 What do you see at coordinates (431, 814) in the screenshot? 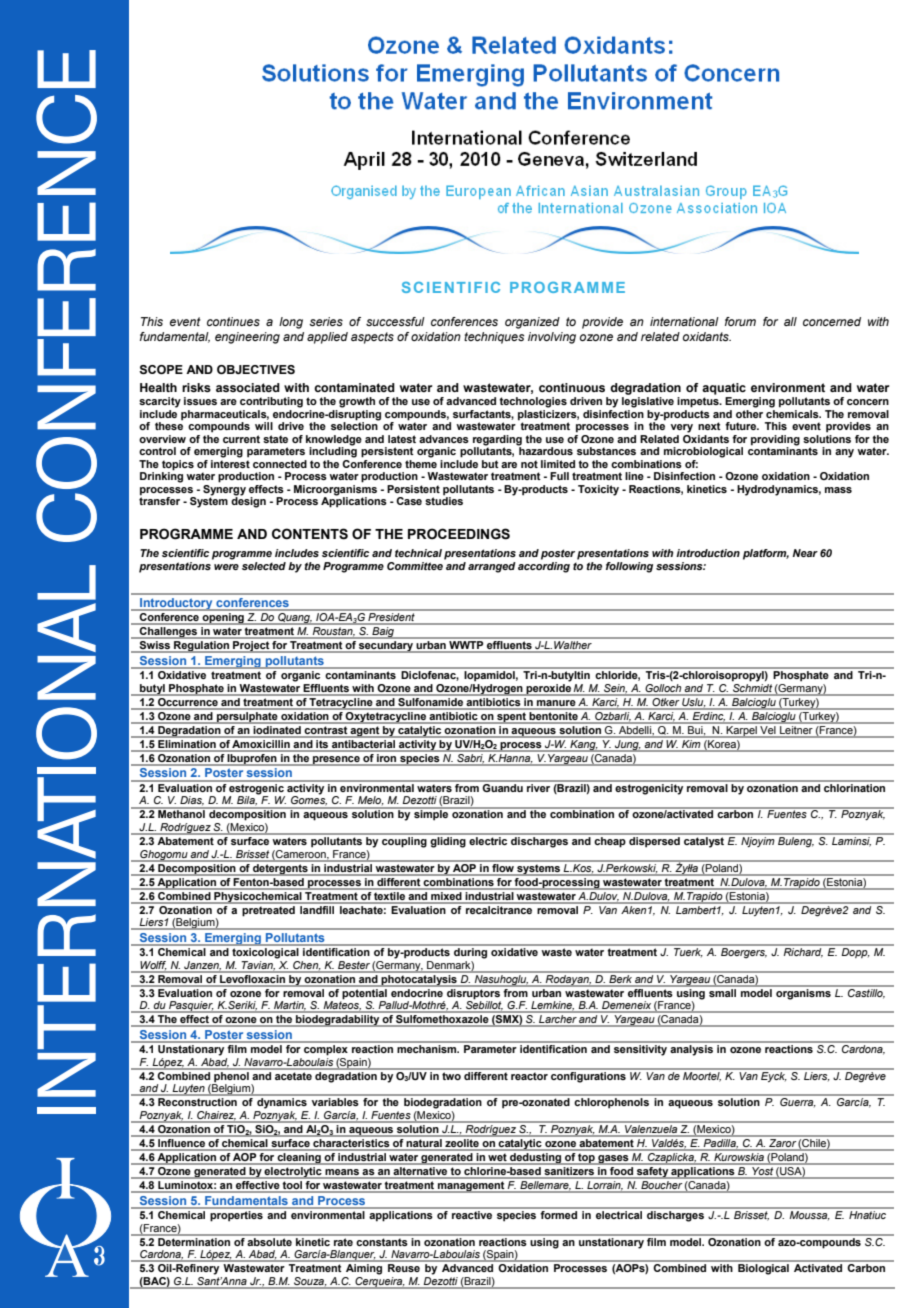
I see `simple` at bounding box center [431, 814].
